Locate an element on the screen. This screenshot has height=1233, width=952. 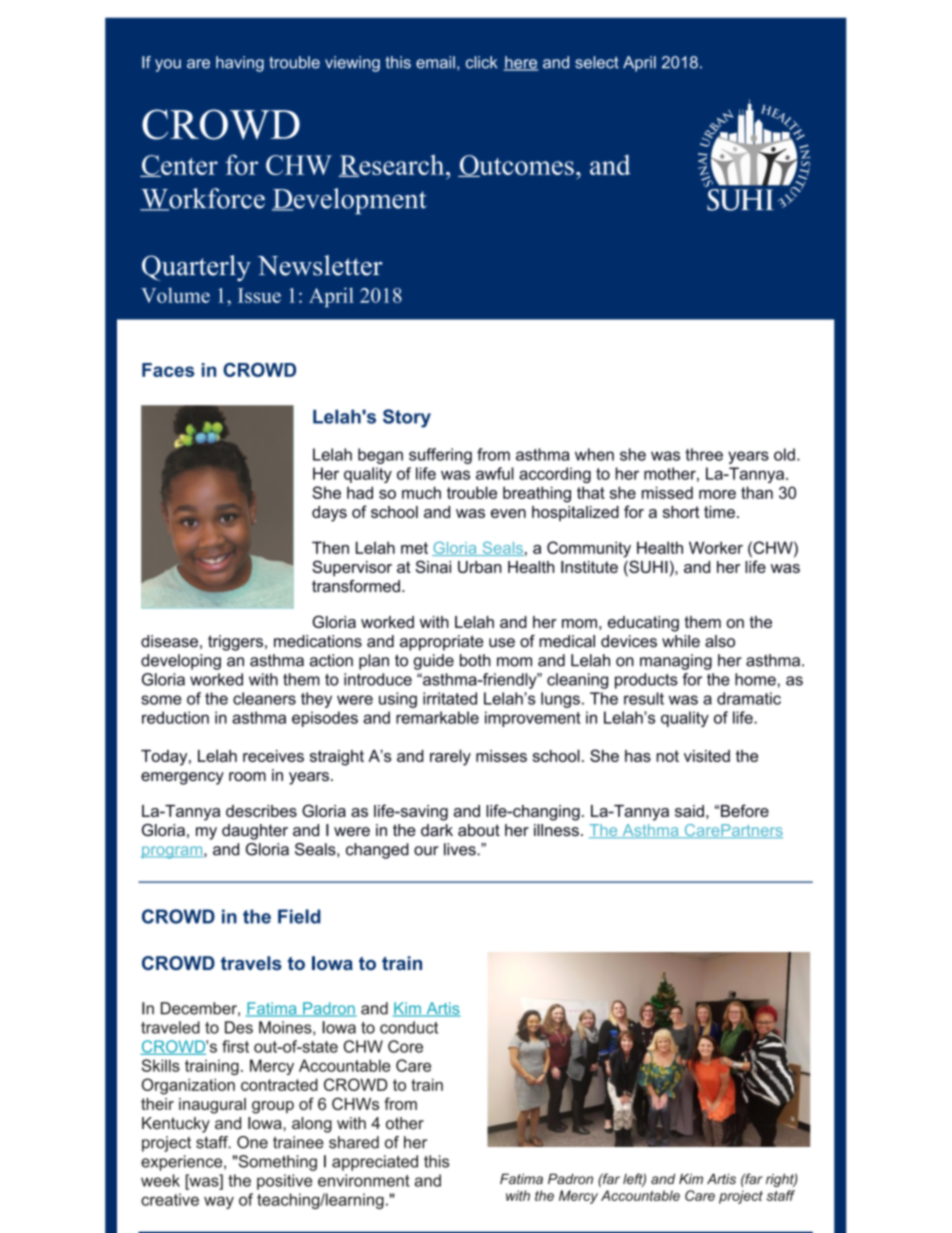
One is located at coordinates (252, 1142).
